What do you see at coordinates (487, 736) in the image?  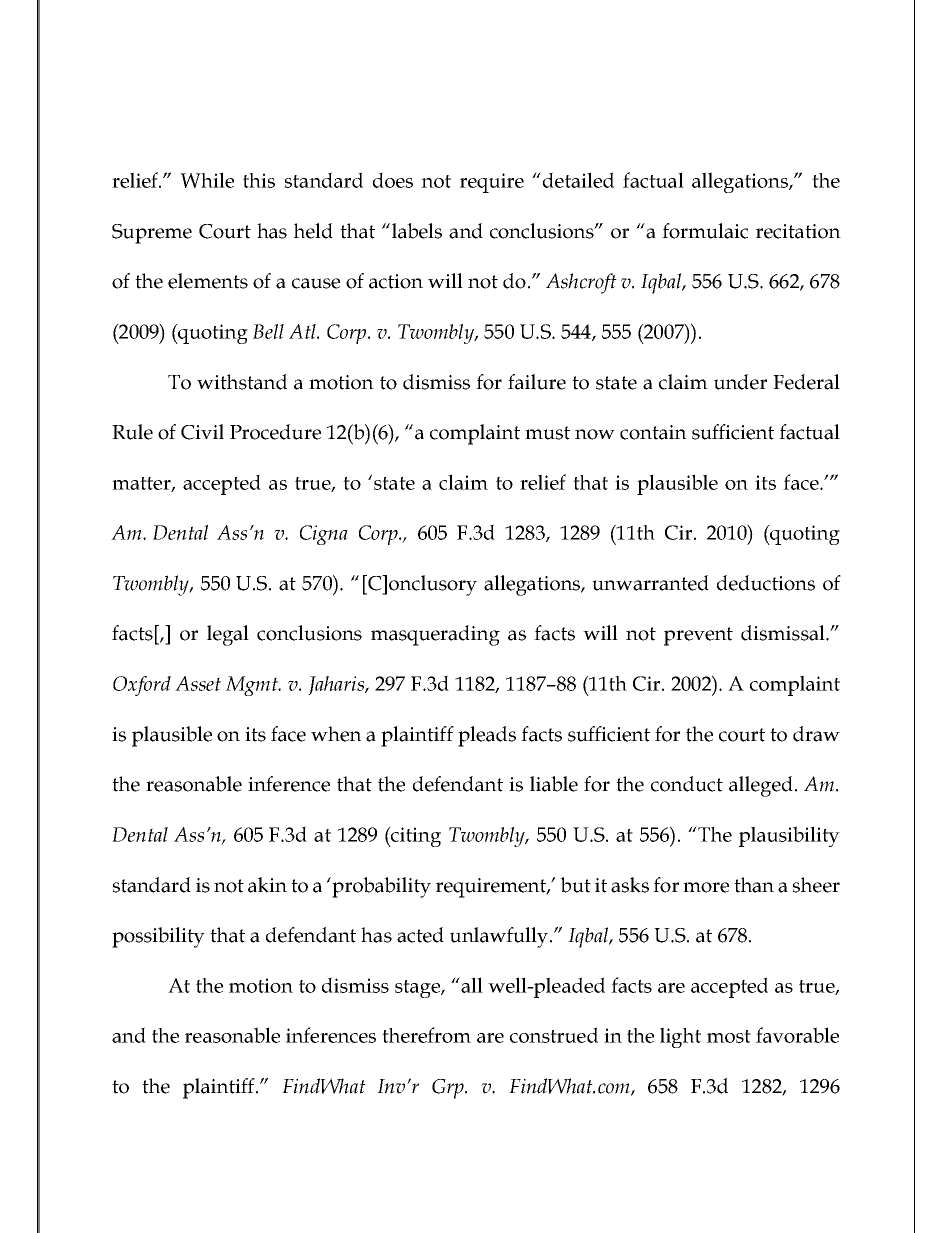 I see `pleads` at bounding box center [487, 736].
